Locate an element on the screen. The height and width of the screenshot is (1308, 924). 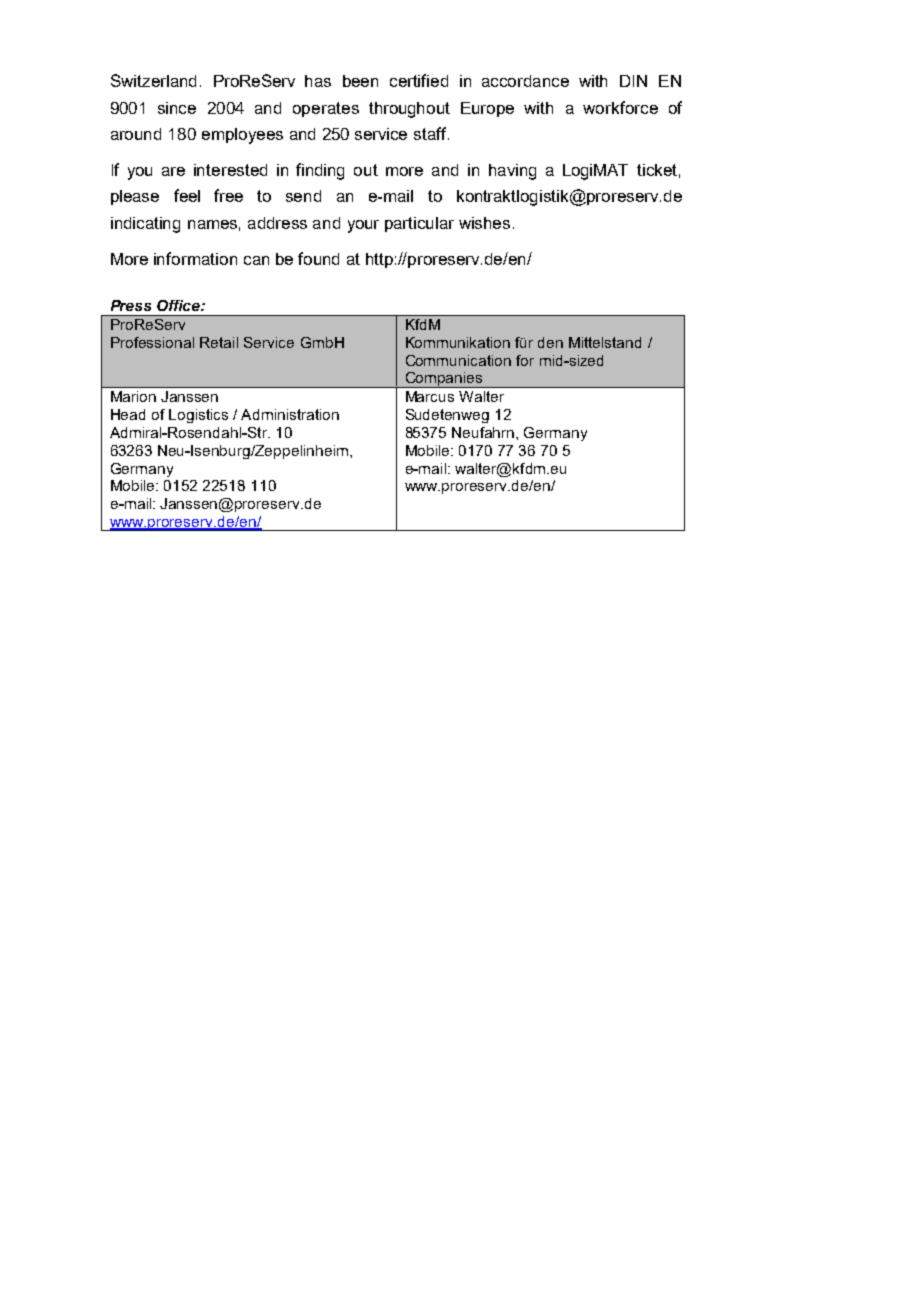
wishes is located at coordinates (484, 223).
